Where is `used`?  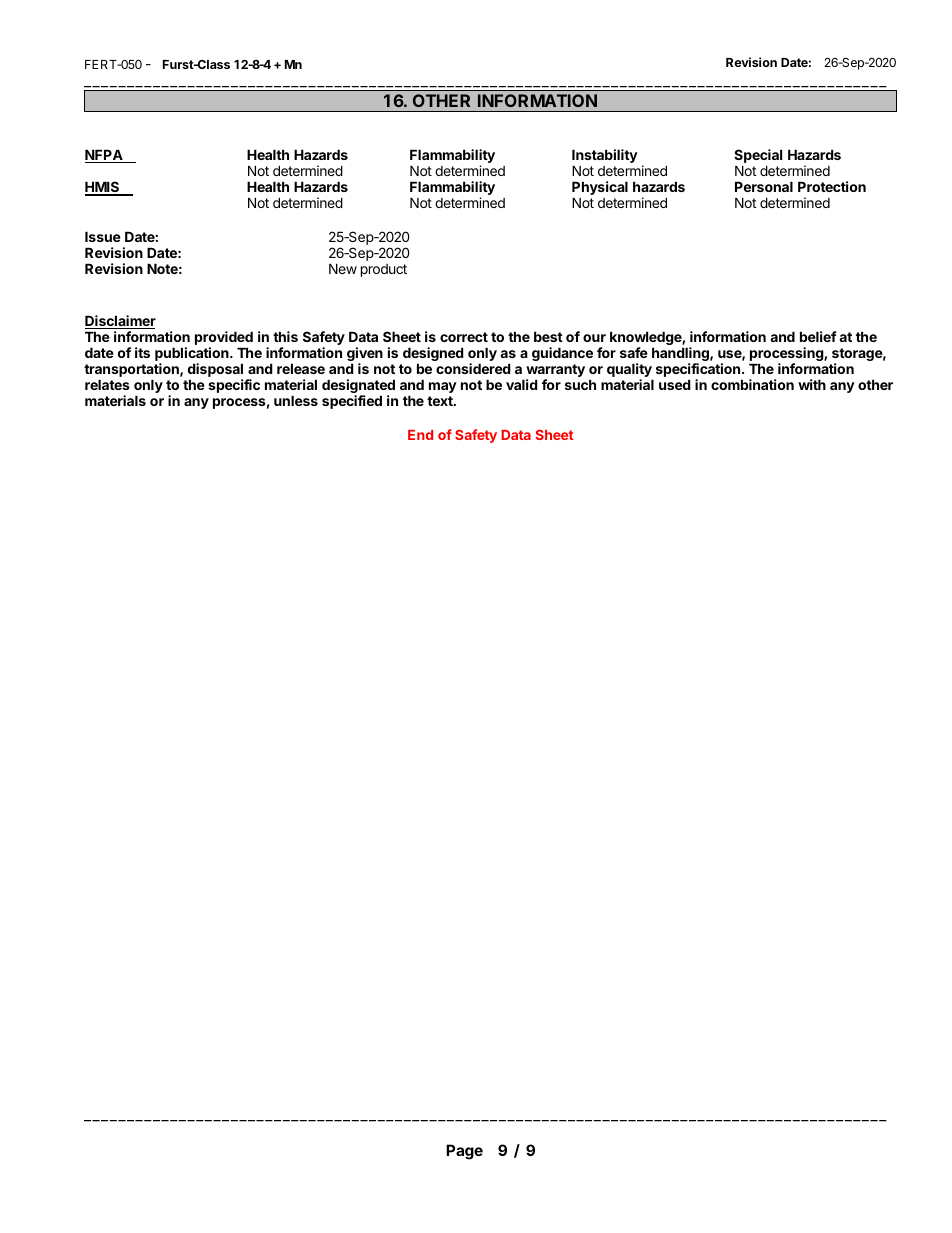
used is located at coordinates (675, 384).
